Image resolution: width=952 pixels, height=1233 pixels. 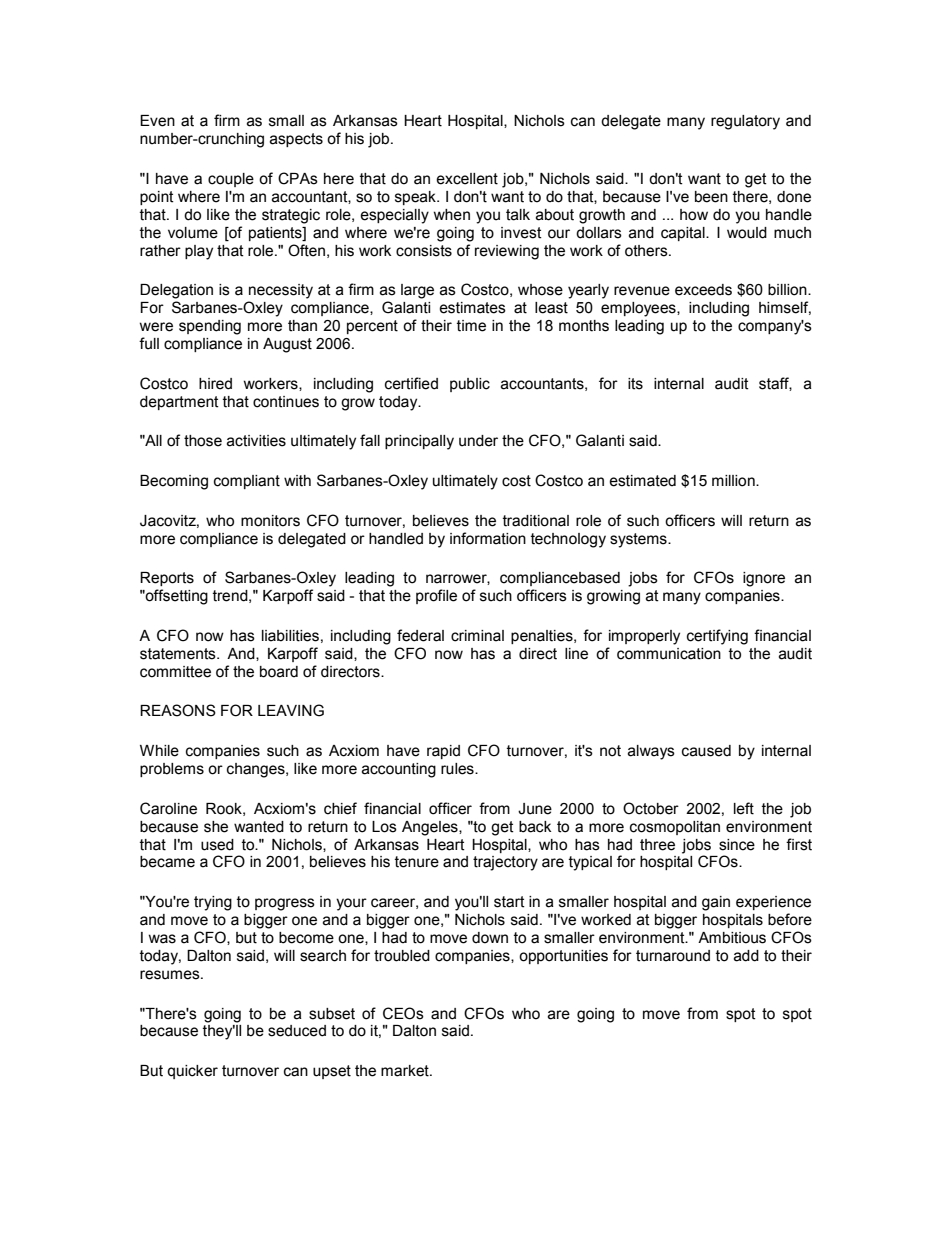 I want to click on those, so click(x=203, y=441).
